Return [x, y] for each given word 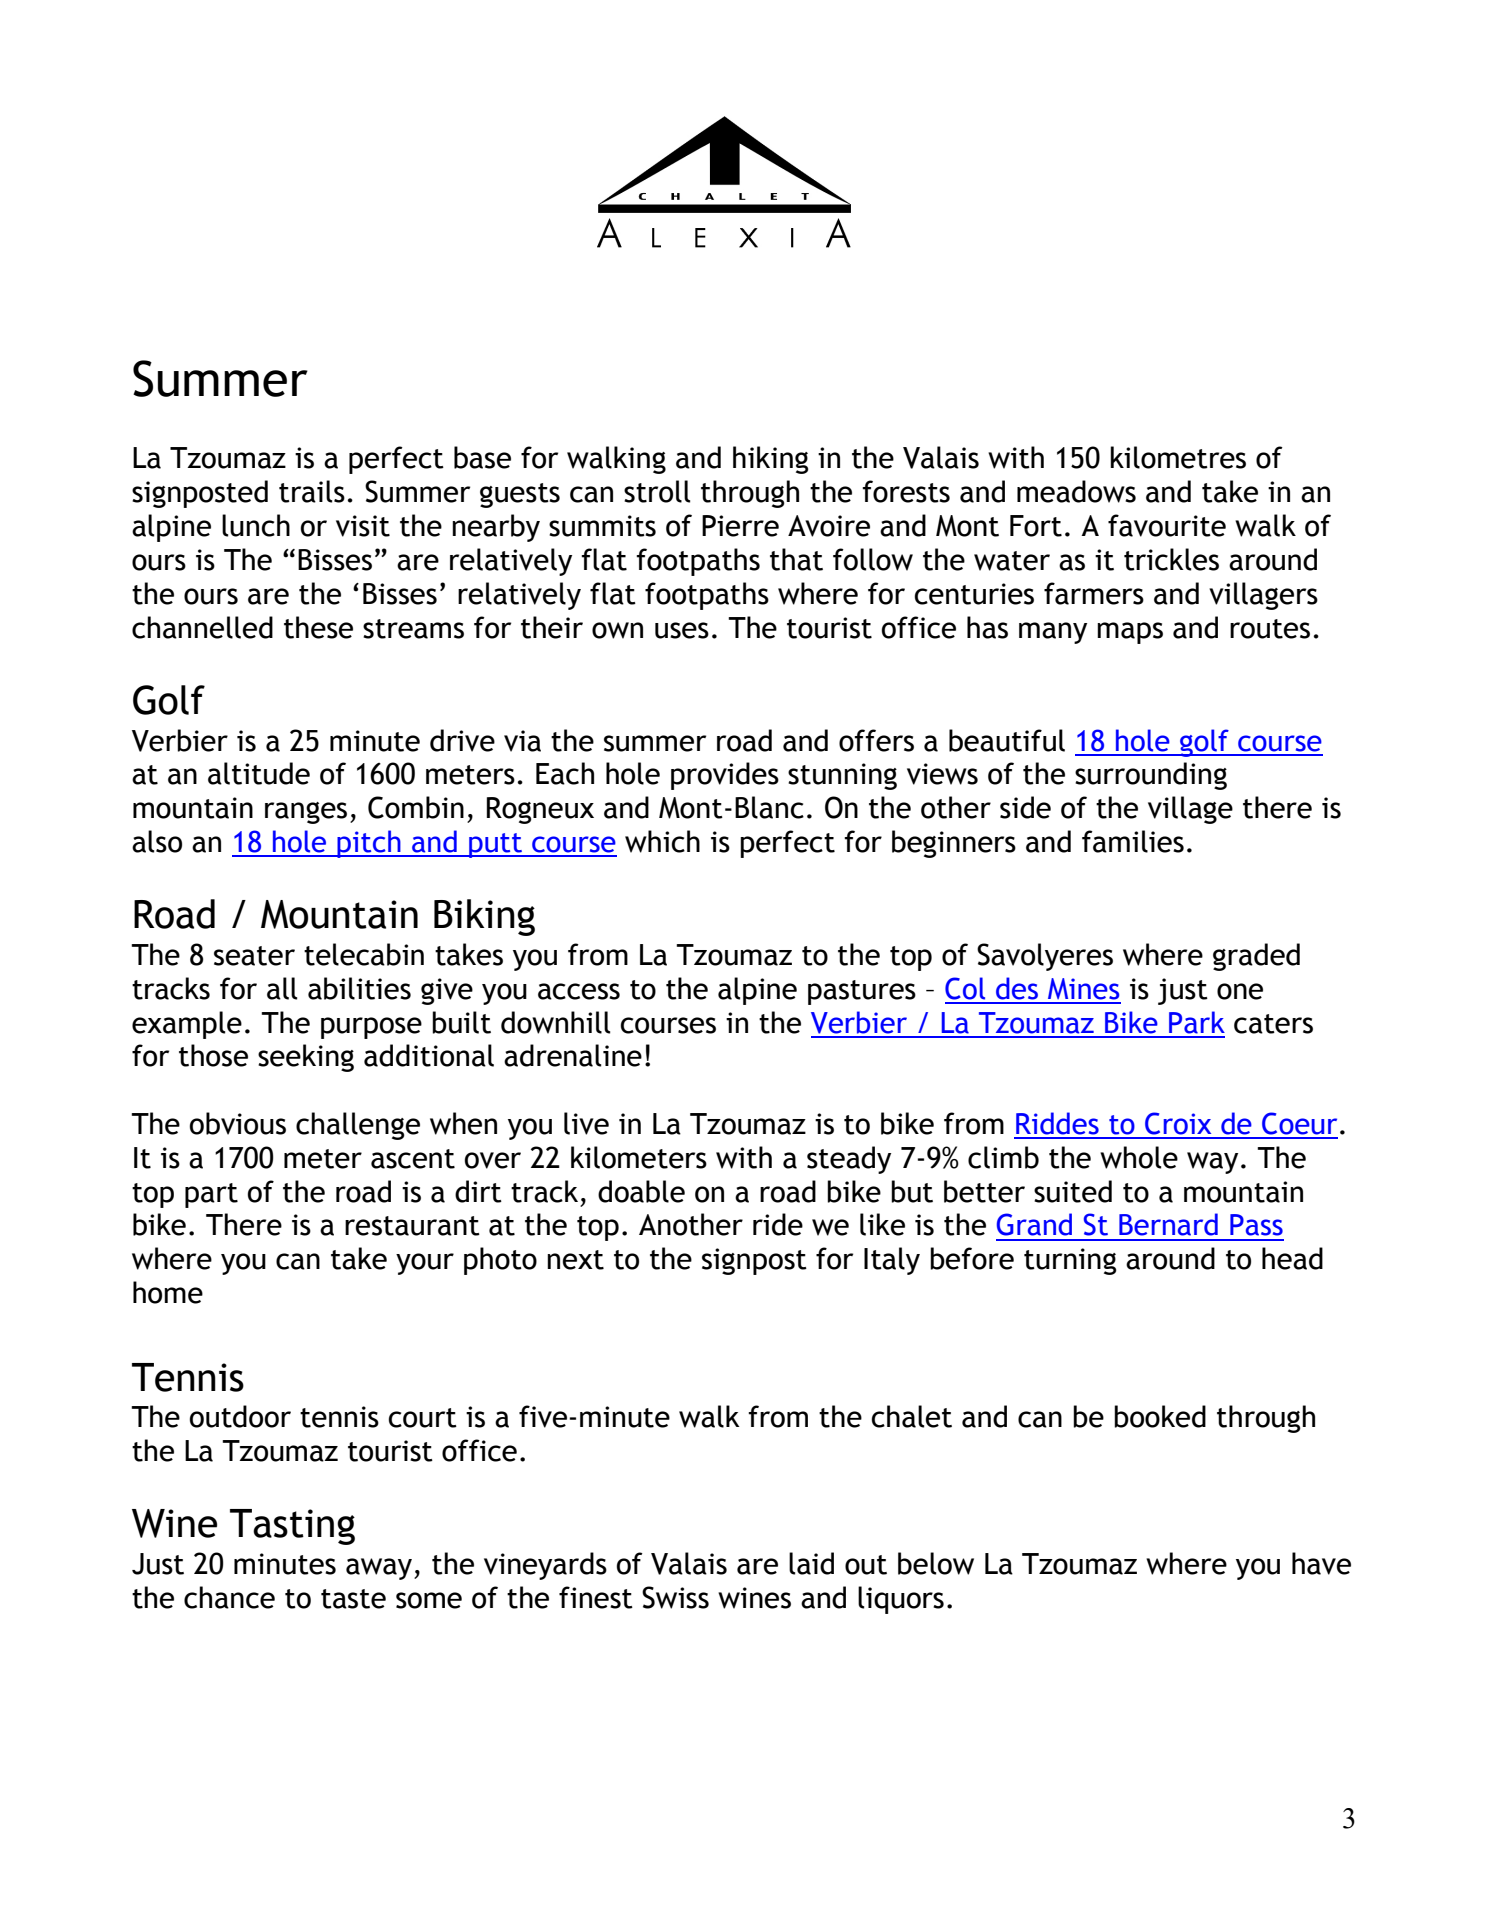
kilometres [1178, 457]
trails [312, 491]
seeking [306, 1058]
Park [1197, 1022]
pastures [862, 992]
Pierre [740, 526]
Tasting [292, 1527]
